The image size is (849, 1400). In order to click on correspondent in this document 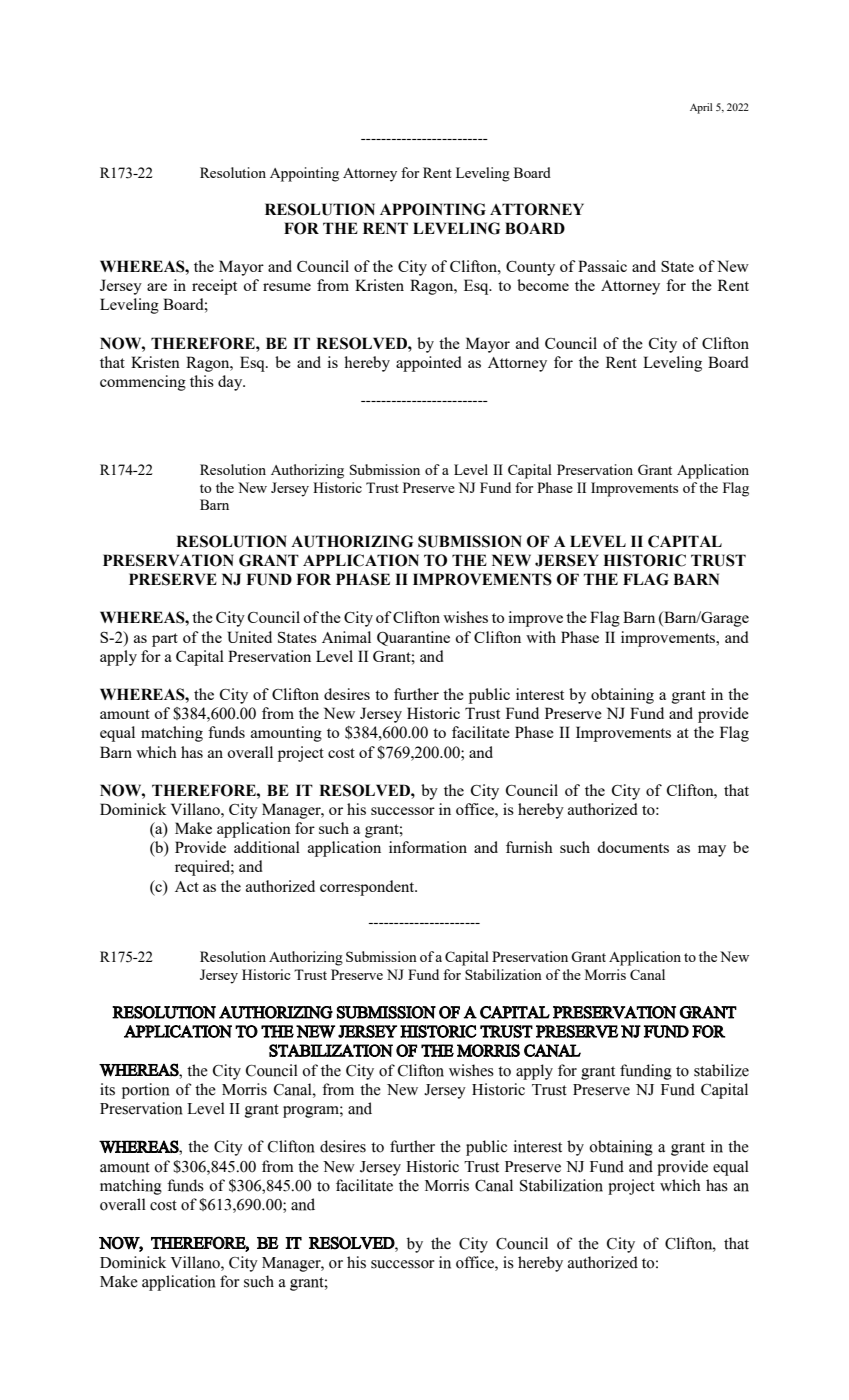, I will do `click(368, 888)`.
